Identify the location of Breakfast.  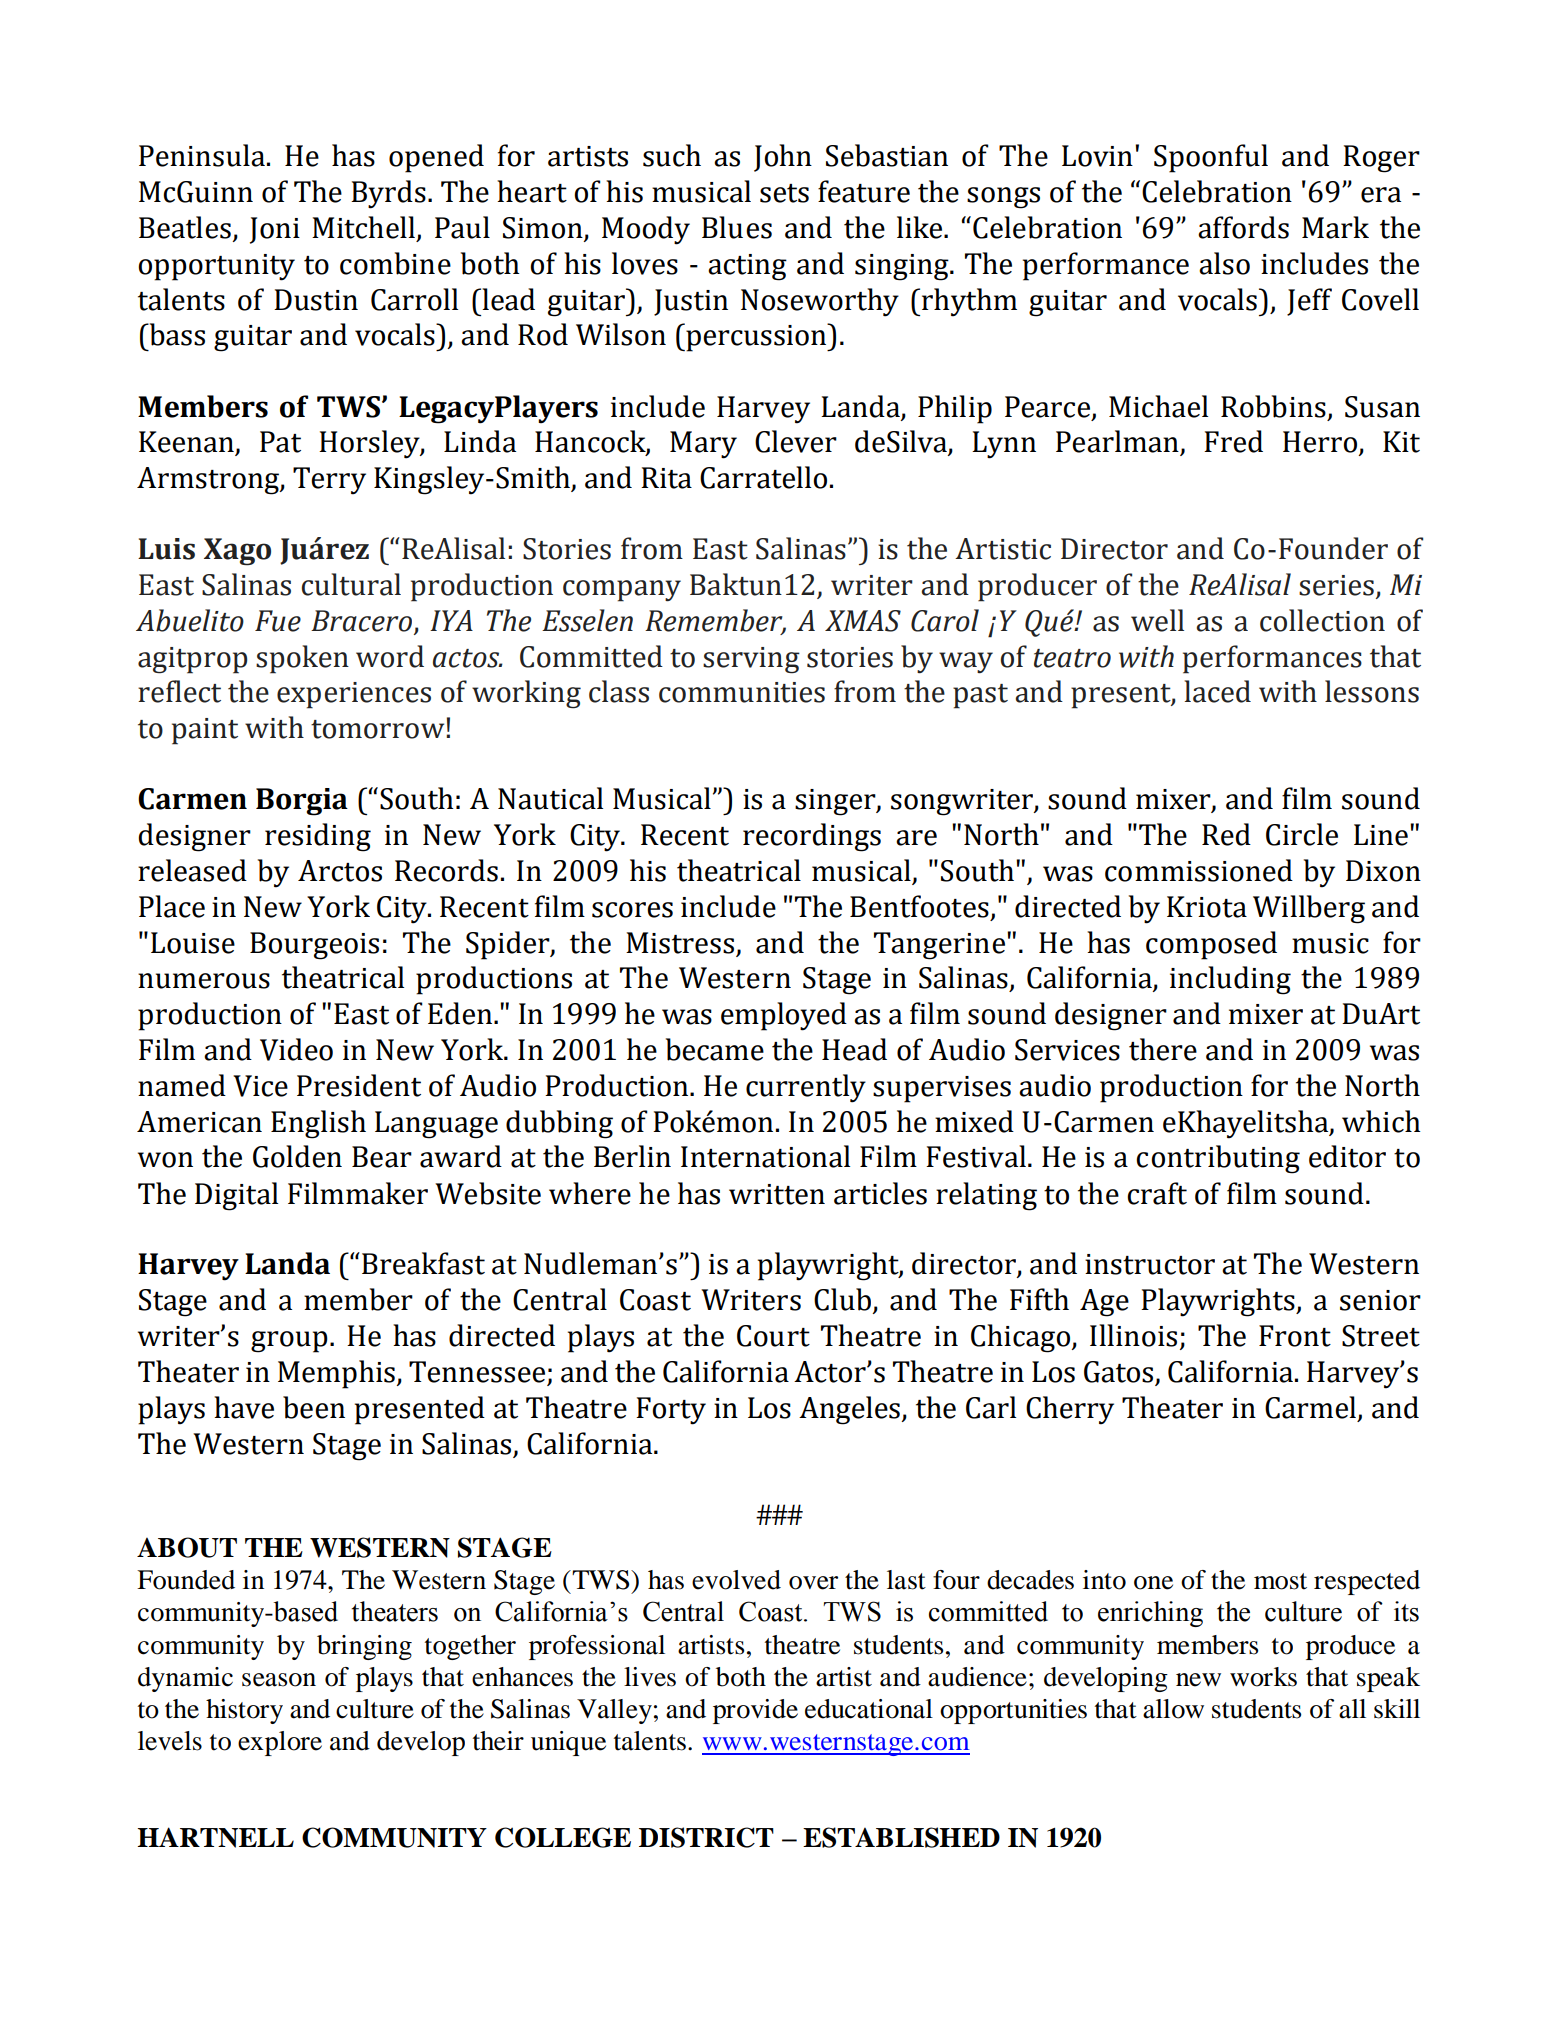
(423, 1263).
